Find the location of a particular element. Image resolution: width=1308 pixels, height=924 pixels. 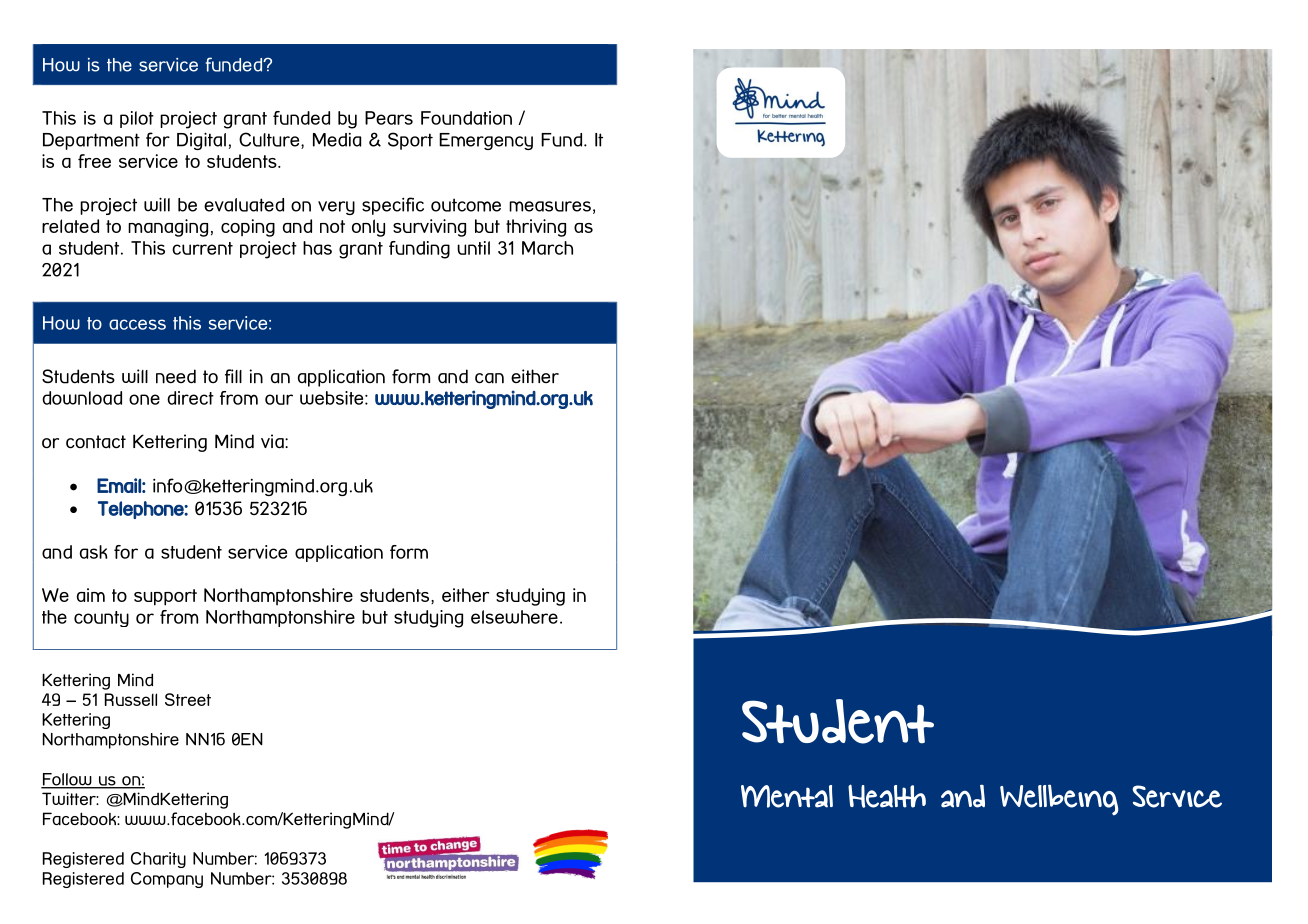

Emergency is located at coordinates (486, 141).
